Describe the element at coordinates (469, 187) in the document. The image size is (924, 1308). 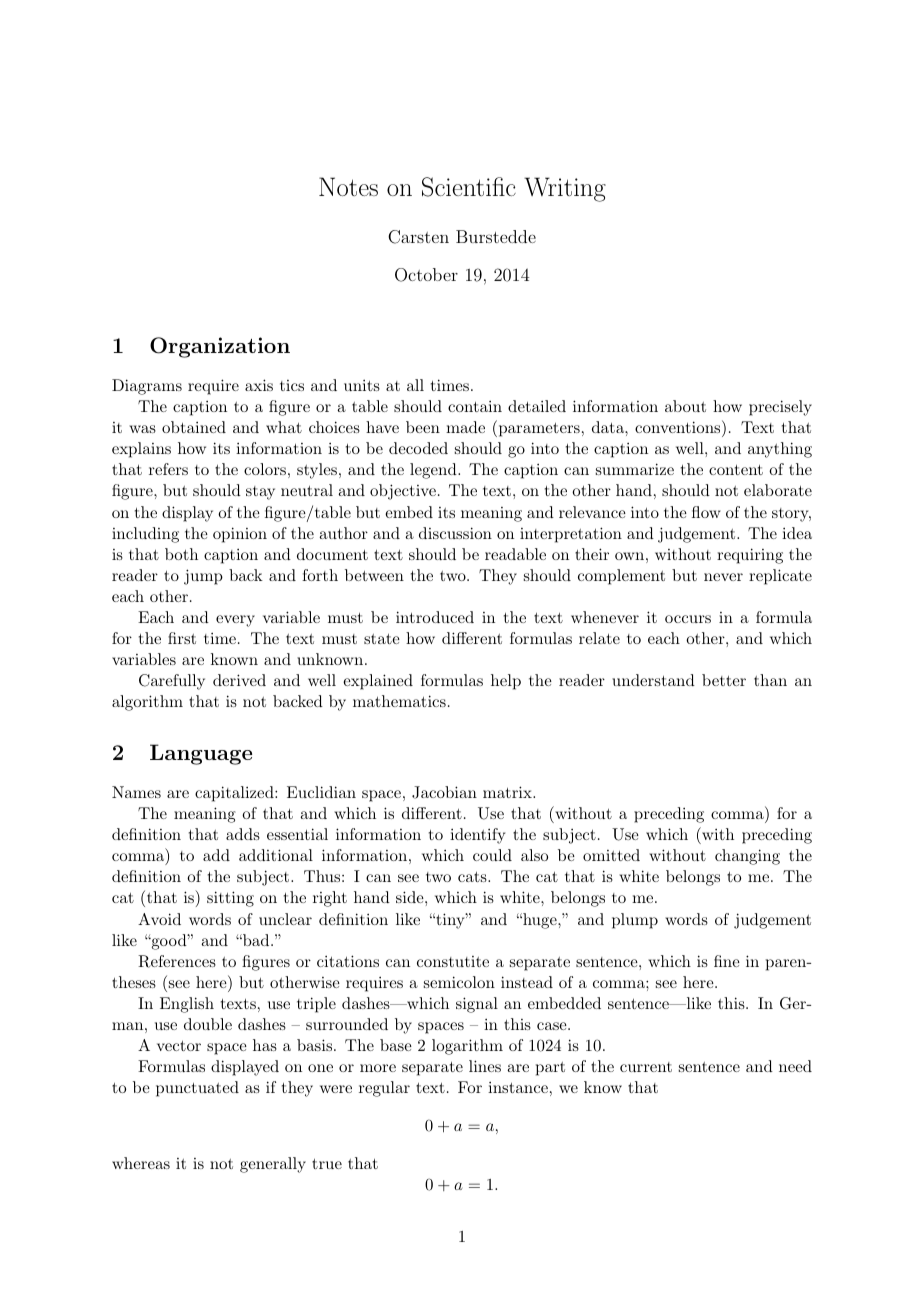
I see `Scientific` at that location.
